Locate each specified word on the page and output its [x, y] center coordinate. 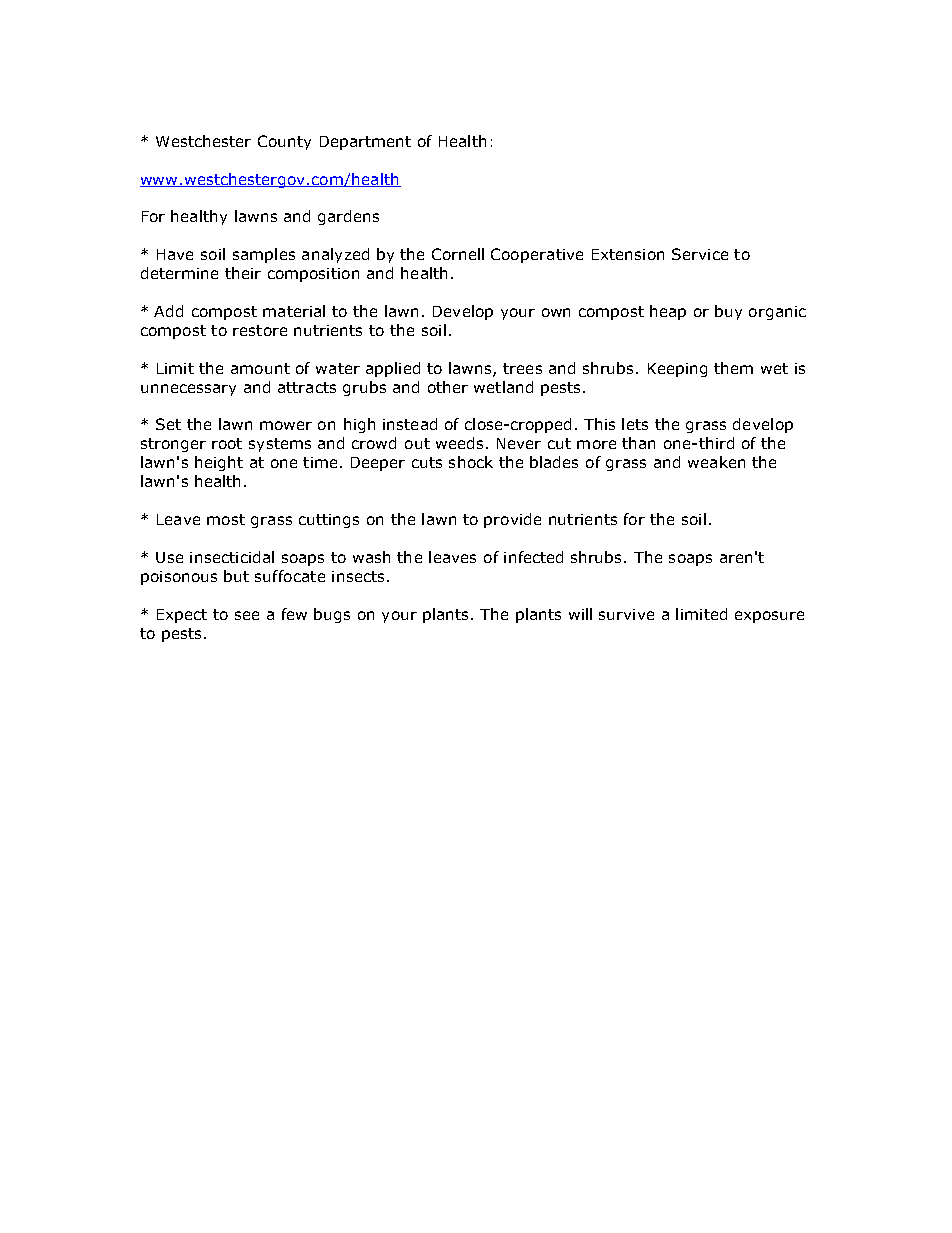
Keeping [677, 370]
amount [260, 368]
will [580, 614]
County [284, 142]
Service [700, 254]
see [247, 615]
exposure [769, 617]
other [448, 387]
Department [365, 143]
